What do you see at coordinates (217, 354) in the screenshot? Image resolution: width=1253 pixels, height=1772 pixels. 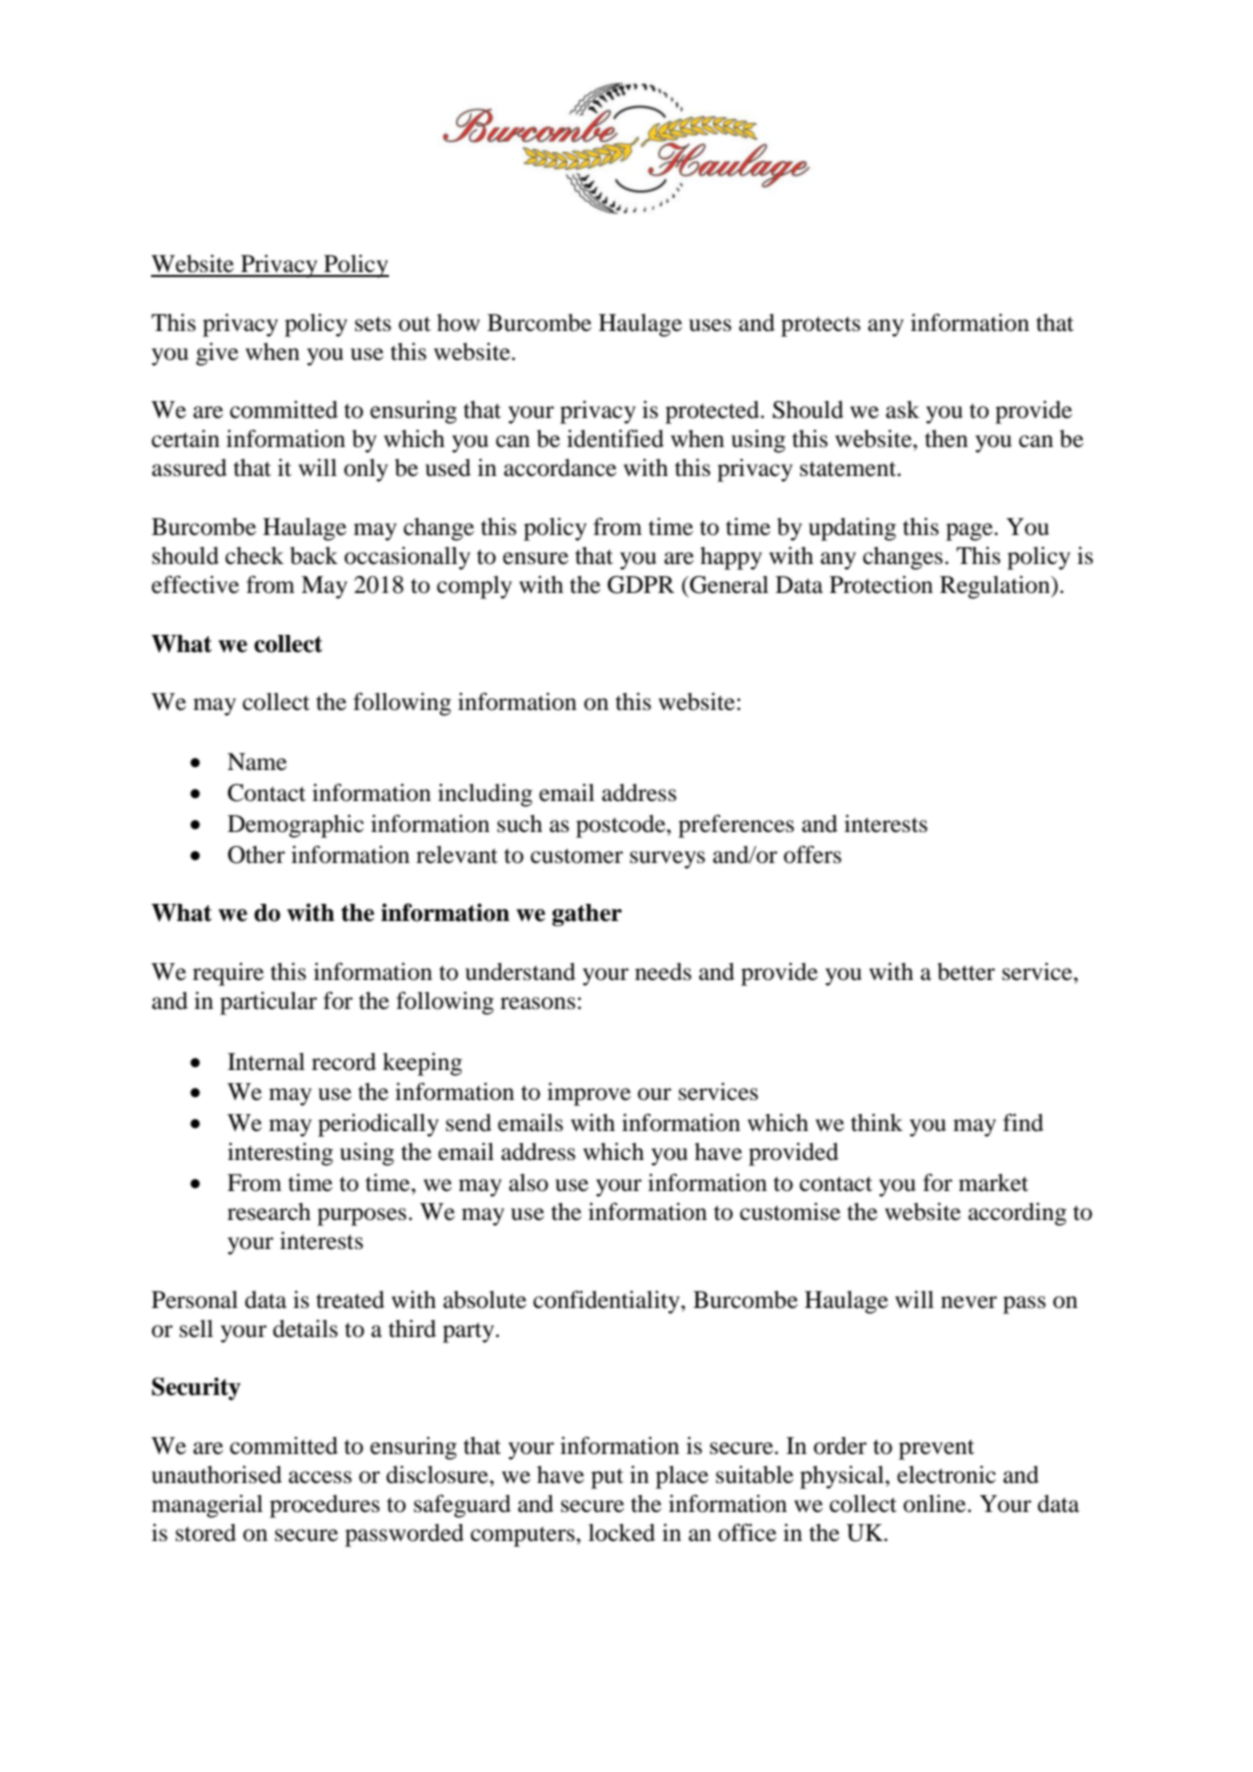 I see `give` at bounding box center [217, 354].
